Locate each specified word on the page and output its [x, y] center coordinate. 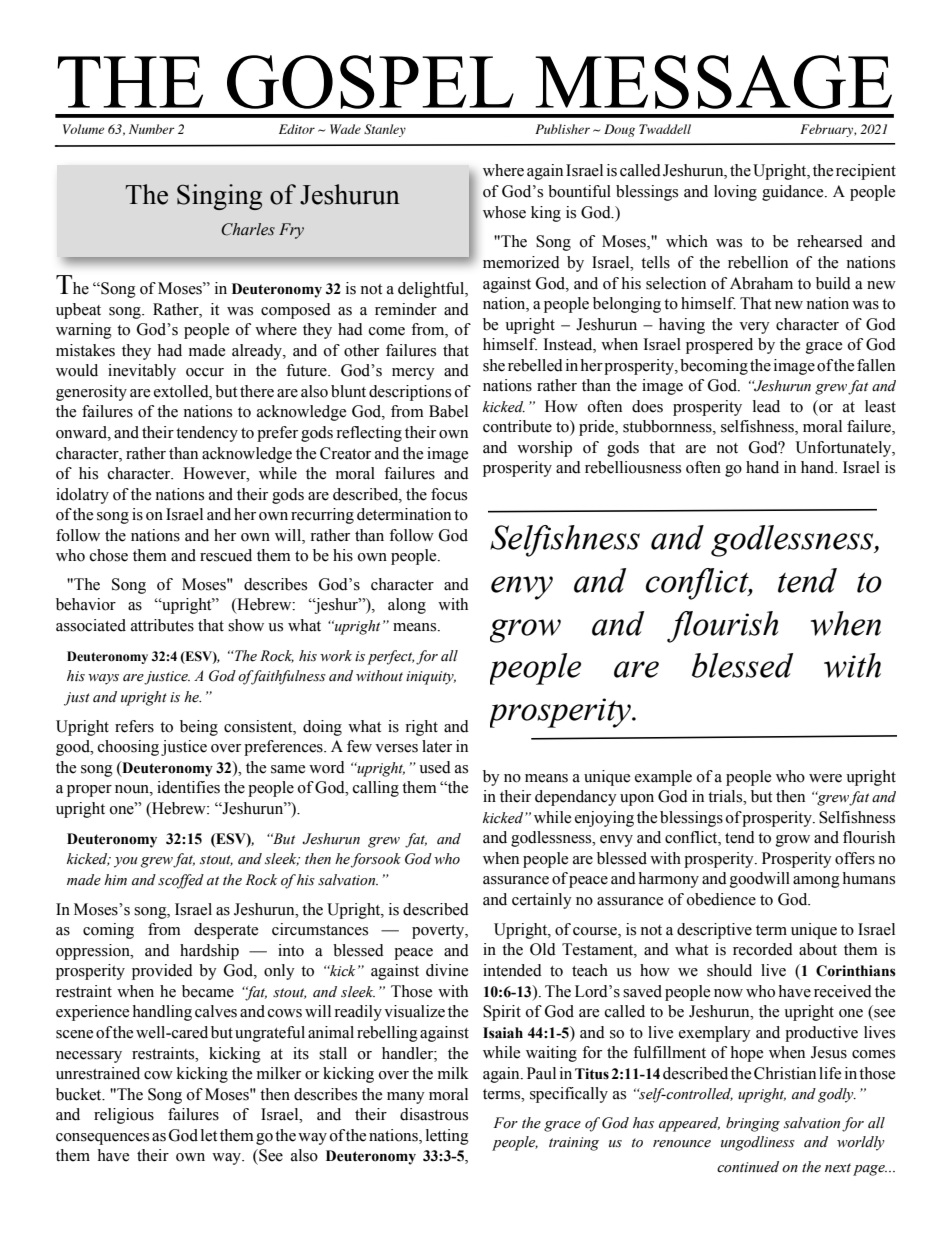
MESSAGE [713, 82]
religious [124, 1116]
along [407, 606]
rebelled [535, 365]
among [816, 882]
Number [151, 129]
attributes [162, 625]
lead [766, 406]
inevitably [142, 372]
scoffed [181, 881]
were [825, 778]
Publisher [562, 129]
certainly [542, 901]
